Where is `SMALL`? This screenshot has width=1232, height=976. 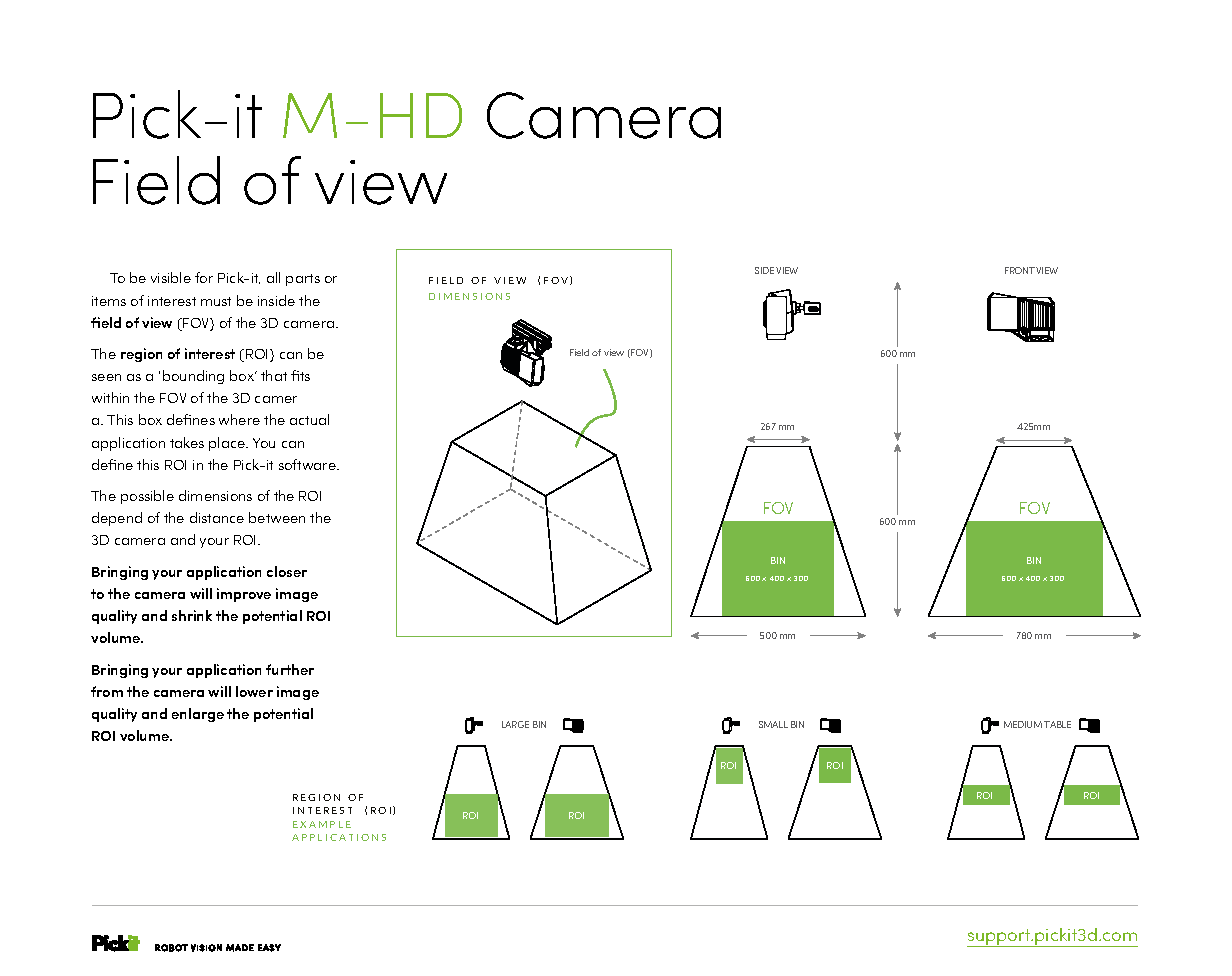
SMALL is located at coordinates (773, 724).
